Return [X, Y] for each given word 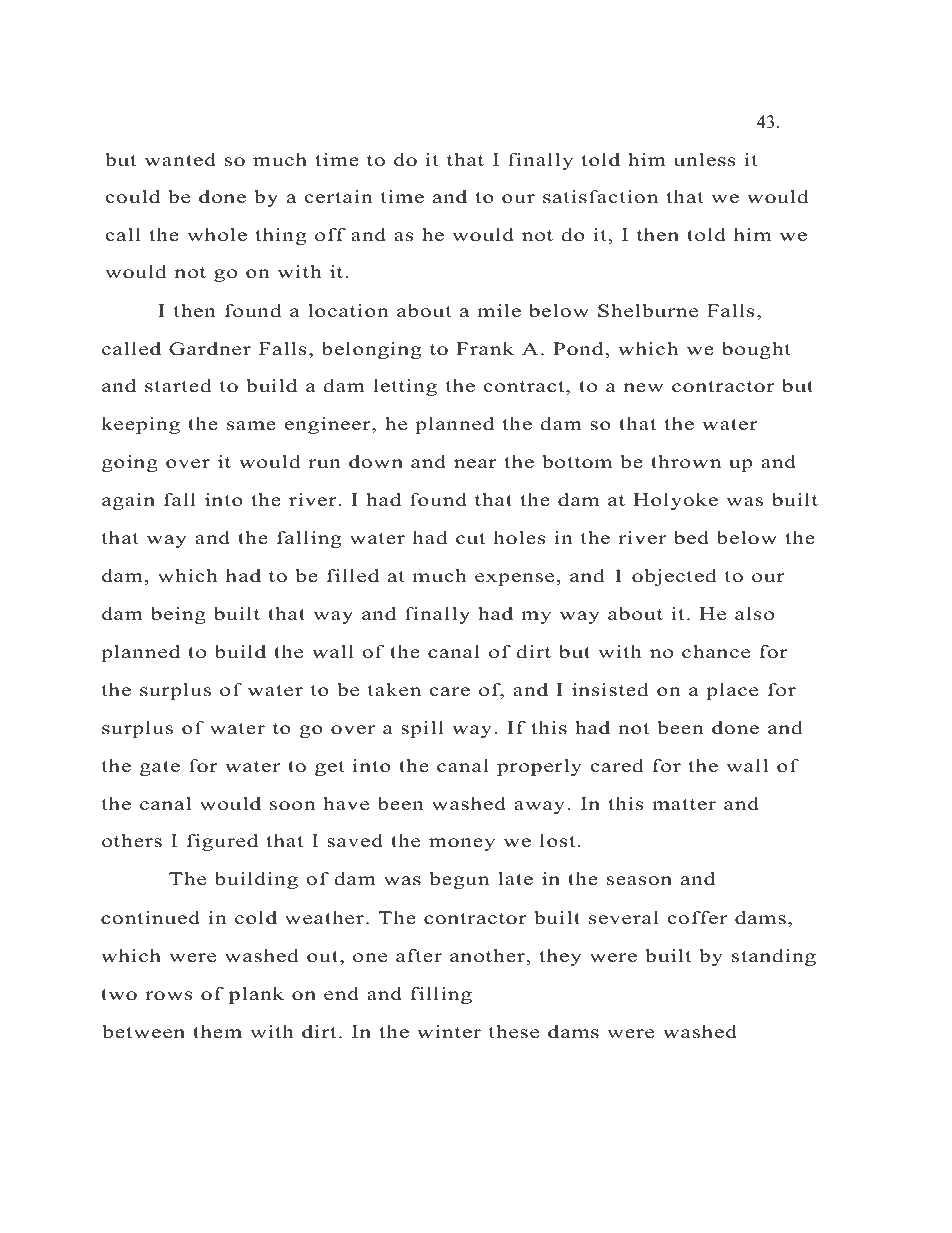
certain [339, 197]
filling [441, 995]
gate [160, 768]
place [732, 691]
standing [774, 957]
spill [422, 729]
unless [704, 160]
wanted [180, 160]
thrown [686, 462]
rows [168, 996]
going [130, 463]
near [475, 464]
